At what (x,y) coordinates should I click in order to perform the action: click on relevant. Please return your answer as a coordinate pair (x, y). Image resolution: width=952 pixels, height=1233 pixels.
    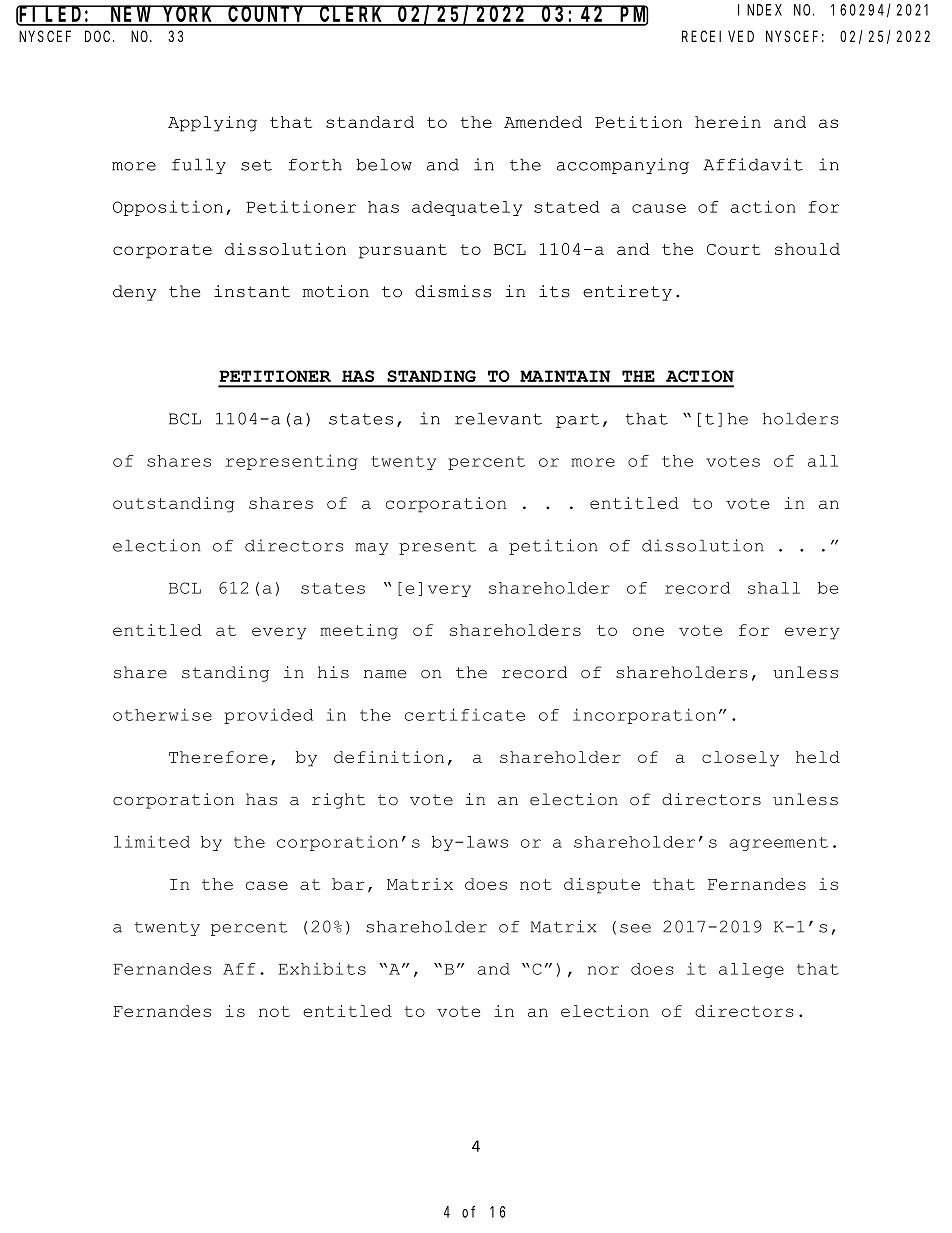
    Looking at the image, I should click on (498, 418).
